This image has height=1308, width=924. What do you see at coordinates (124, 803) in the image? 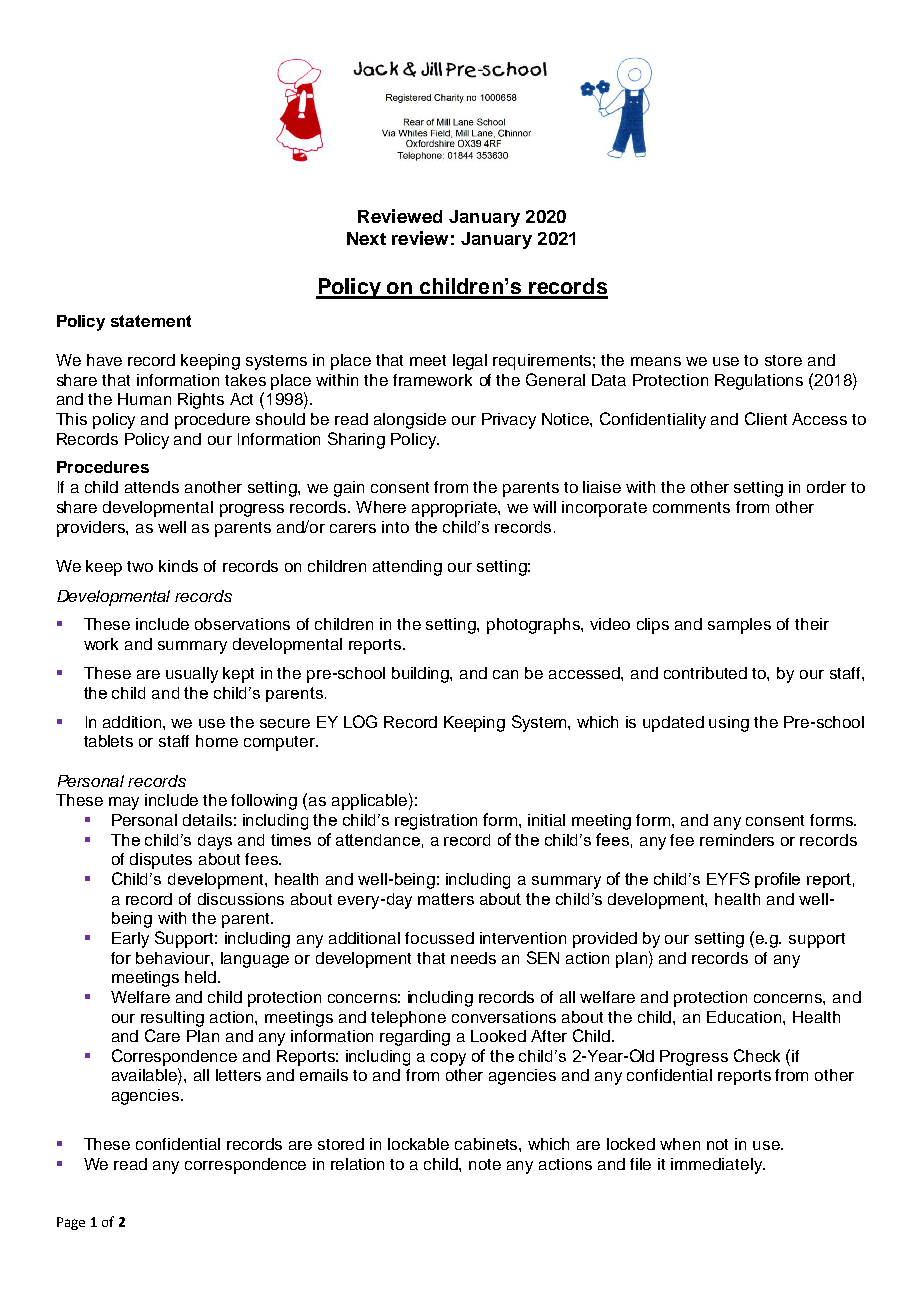
I see `may` at bounding box center [124, 803].
